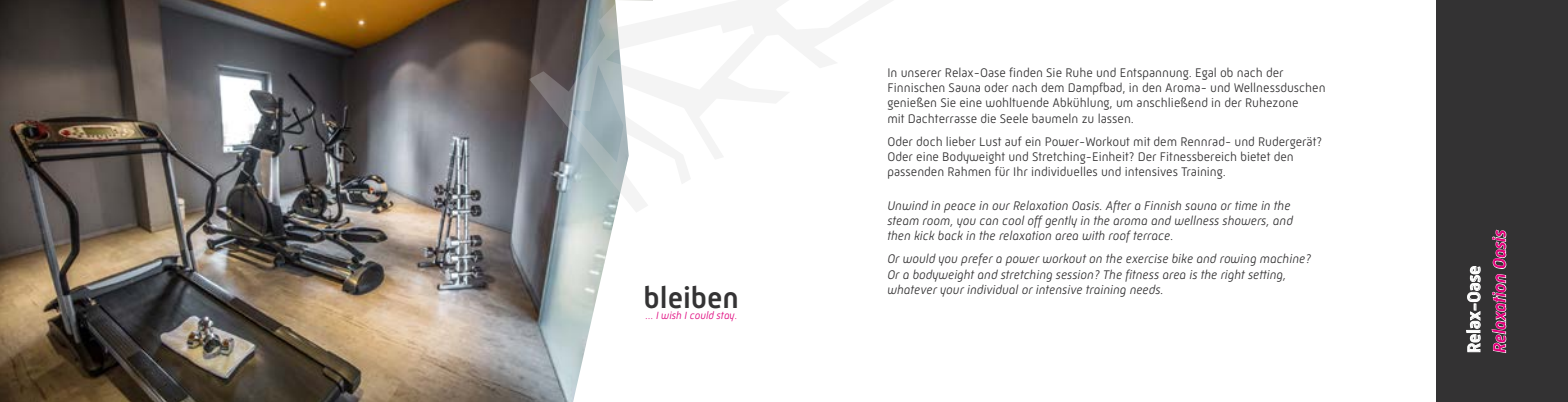 Image resolution: width=1568 pixels, height=402 pixels. What do you see at coordinates (1014, 118) in the page?
I see `Seele` at bounding box center [1014, 118].
